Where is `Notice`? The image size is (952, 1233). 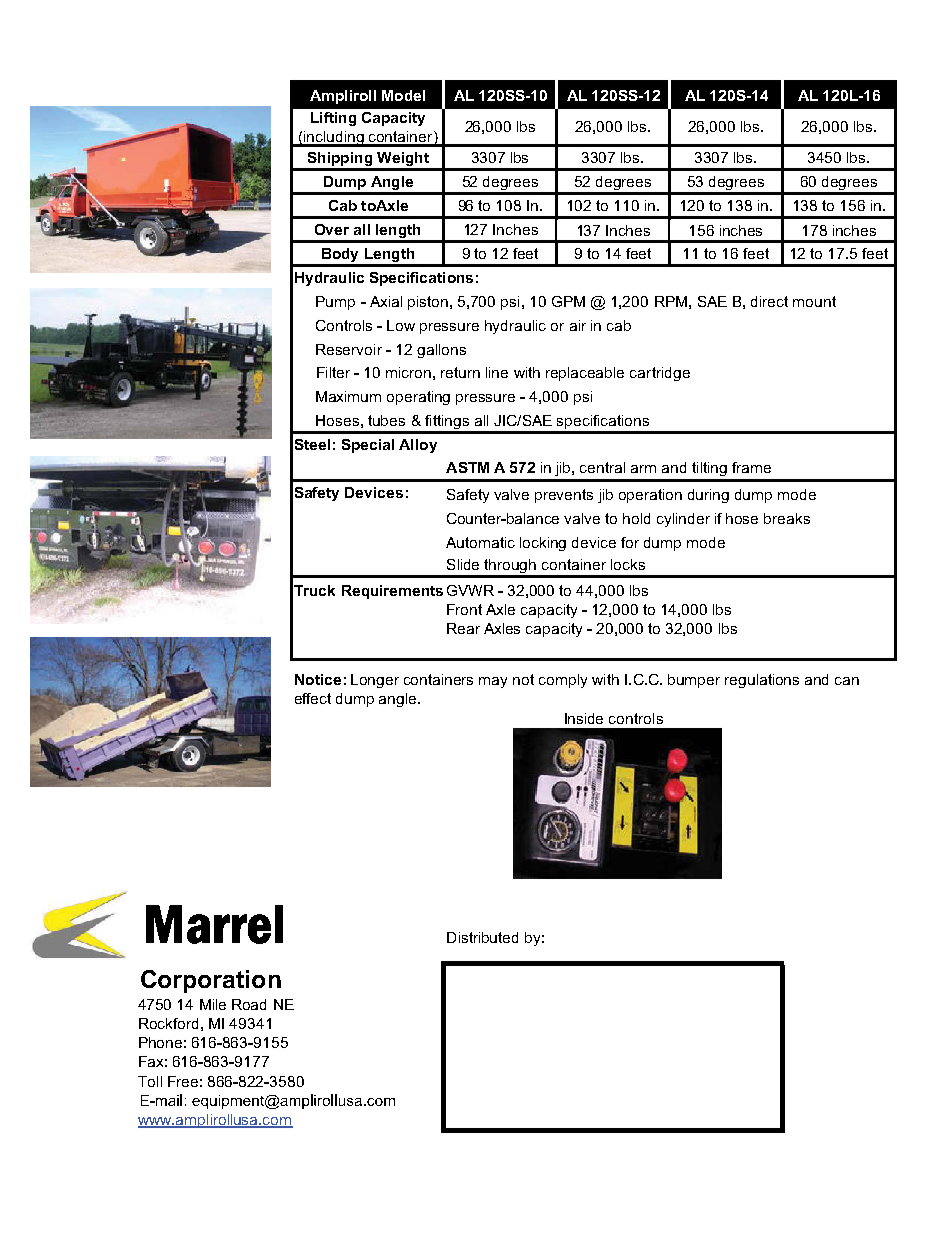
Notice is located at coordinates (318, 679).
